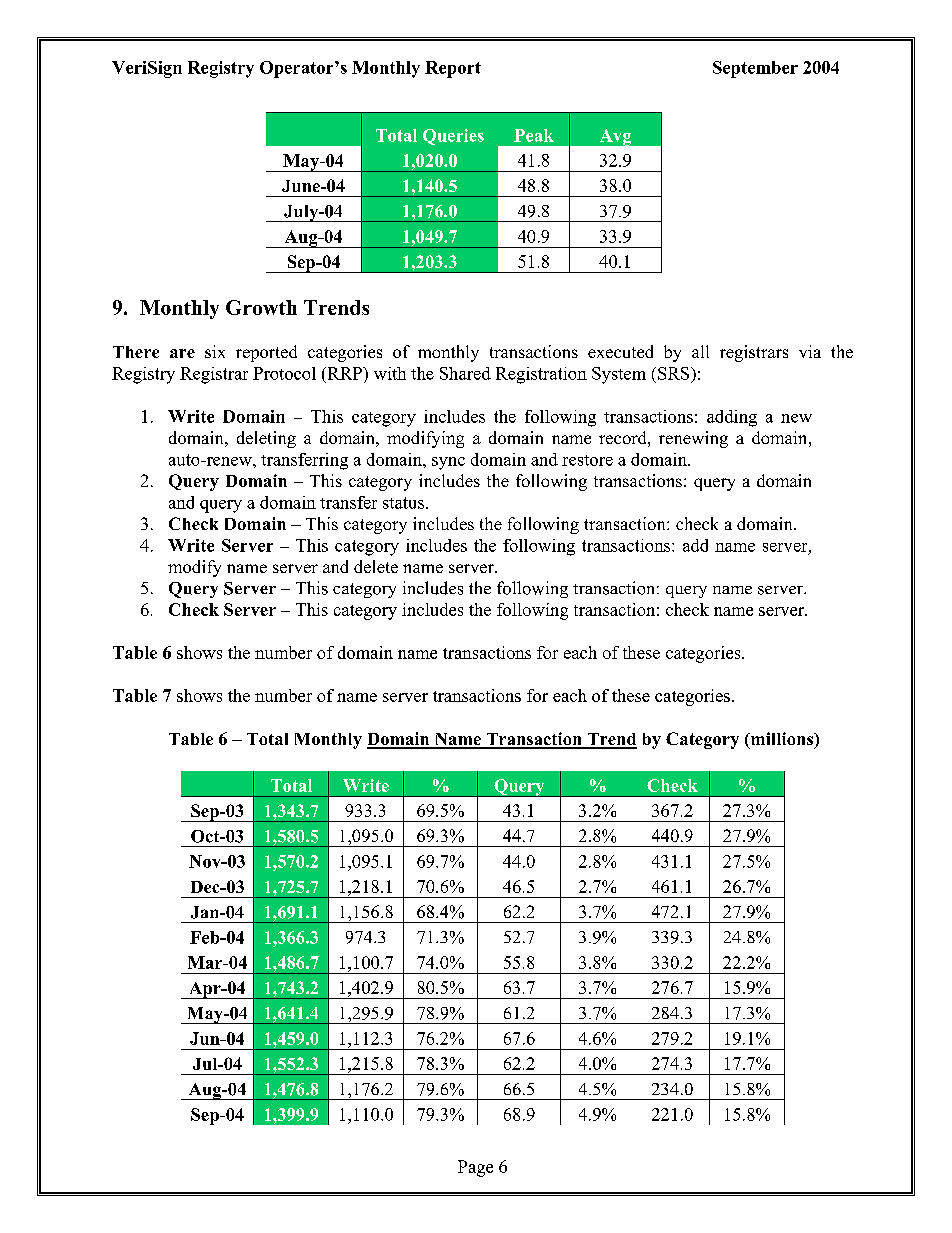 The height and width of the screenshot is (1233, 952). Describe the element at coordinates (755, 69) in the screenshot. I see `September` at that location.
